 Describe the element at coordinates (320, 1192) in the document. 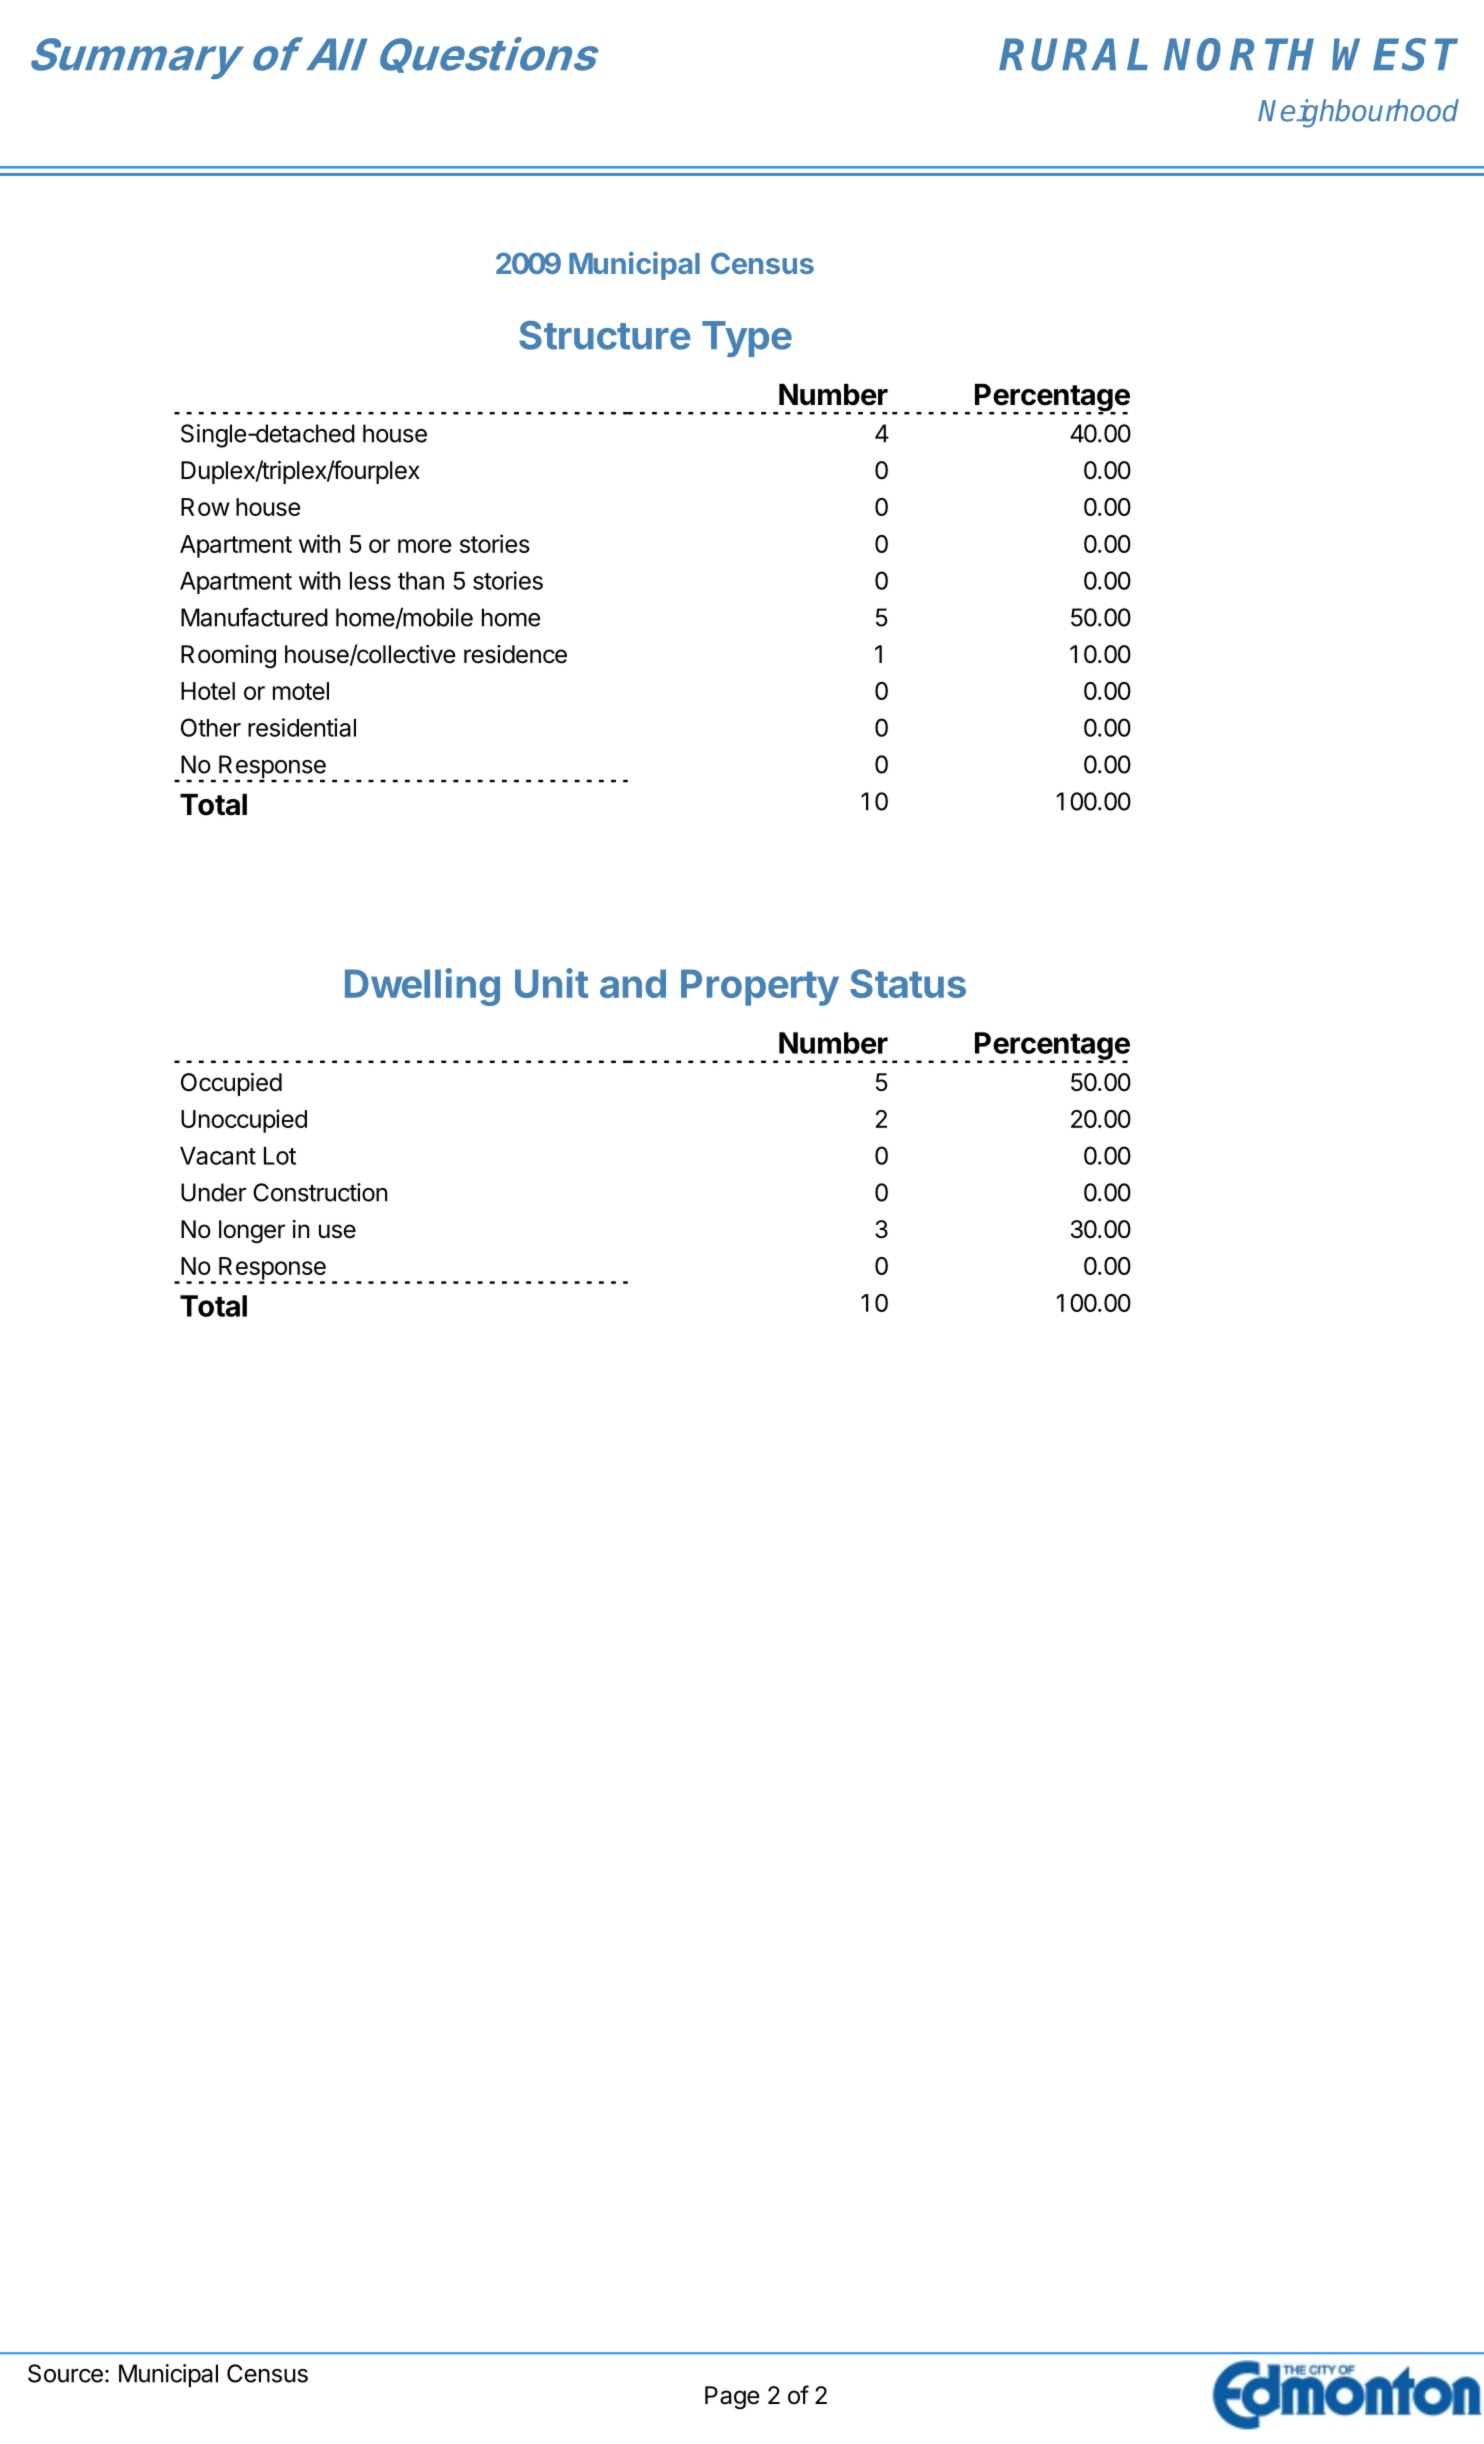

I see `Construction` at that location.
